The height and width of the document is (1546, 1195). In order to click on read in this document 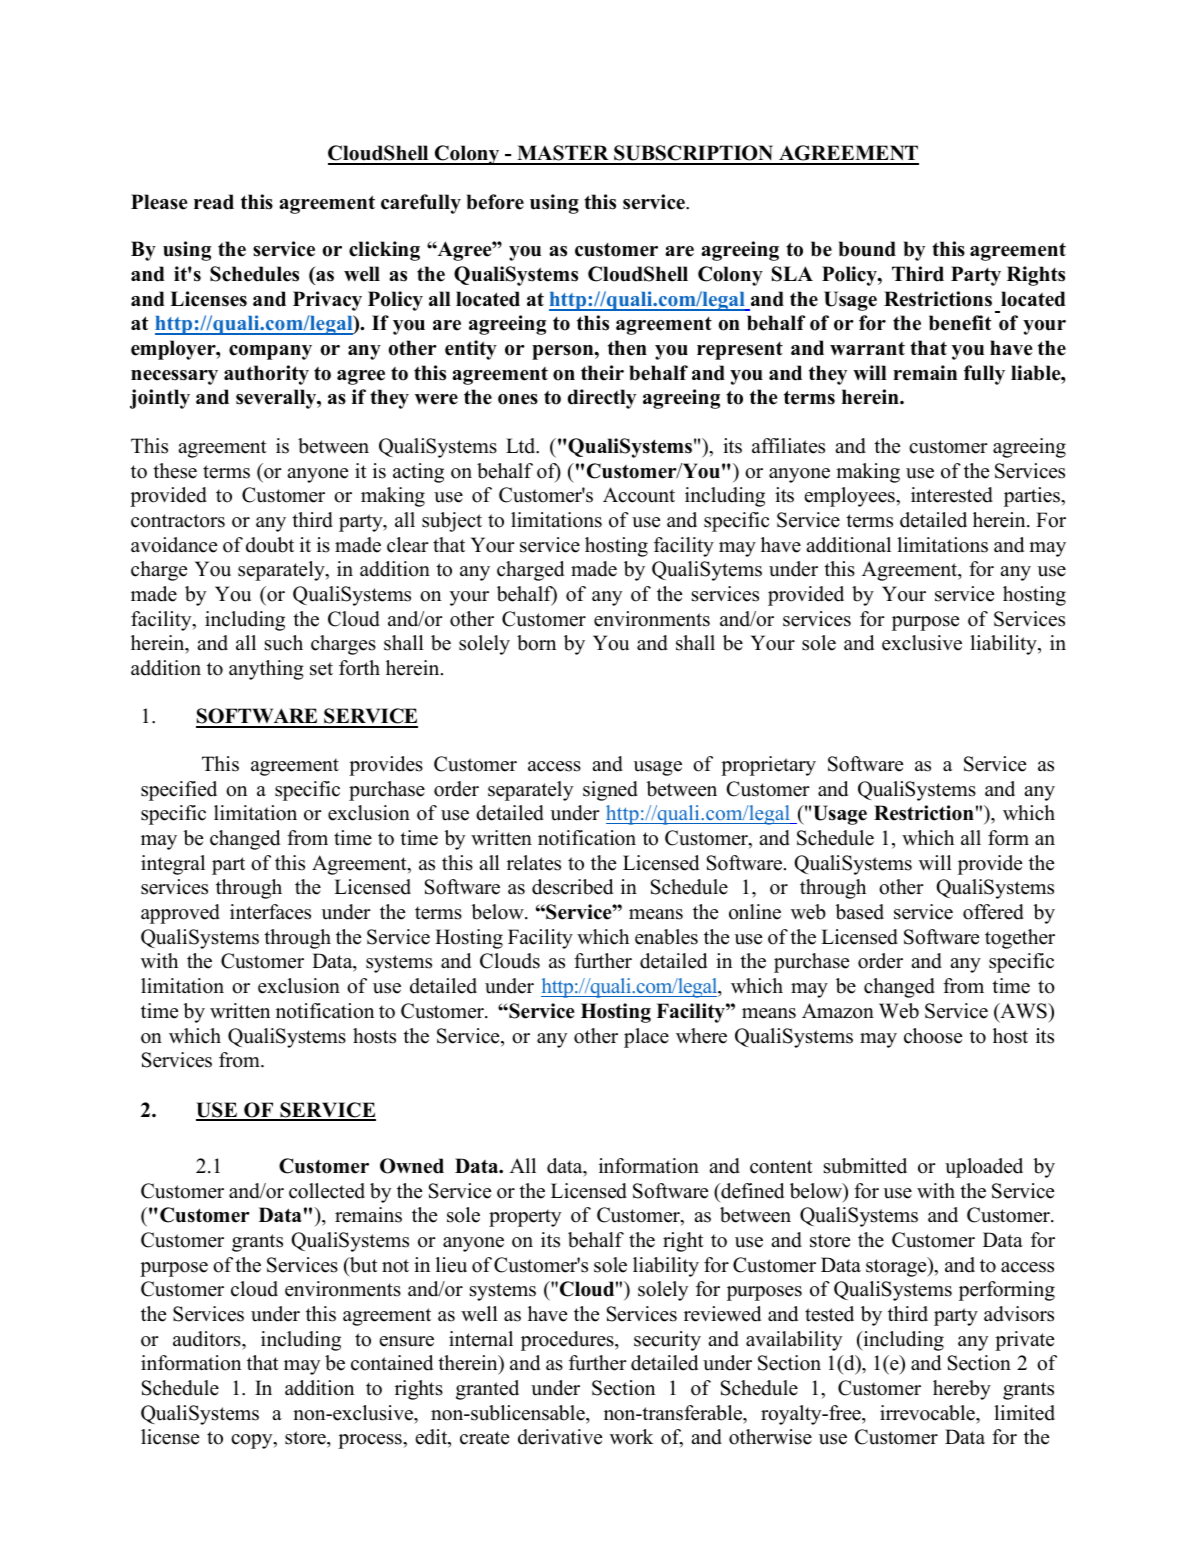, I will do `click(214, 202)`.
